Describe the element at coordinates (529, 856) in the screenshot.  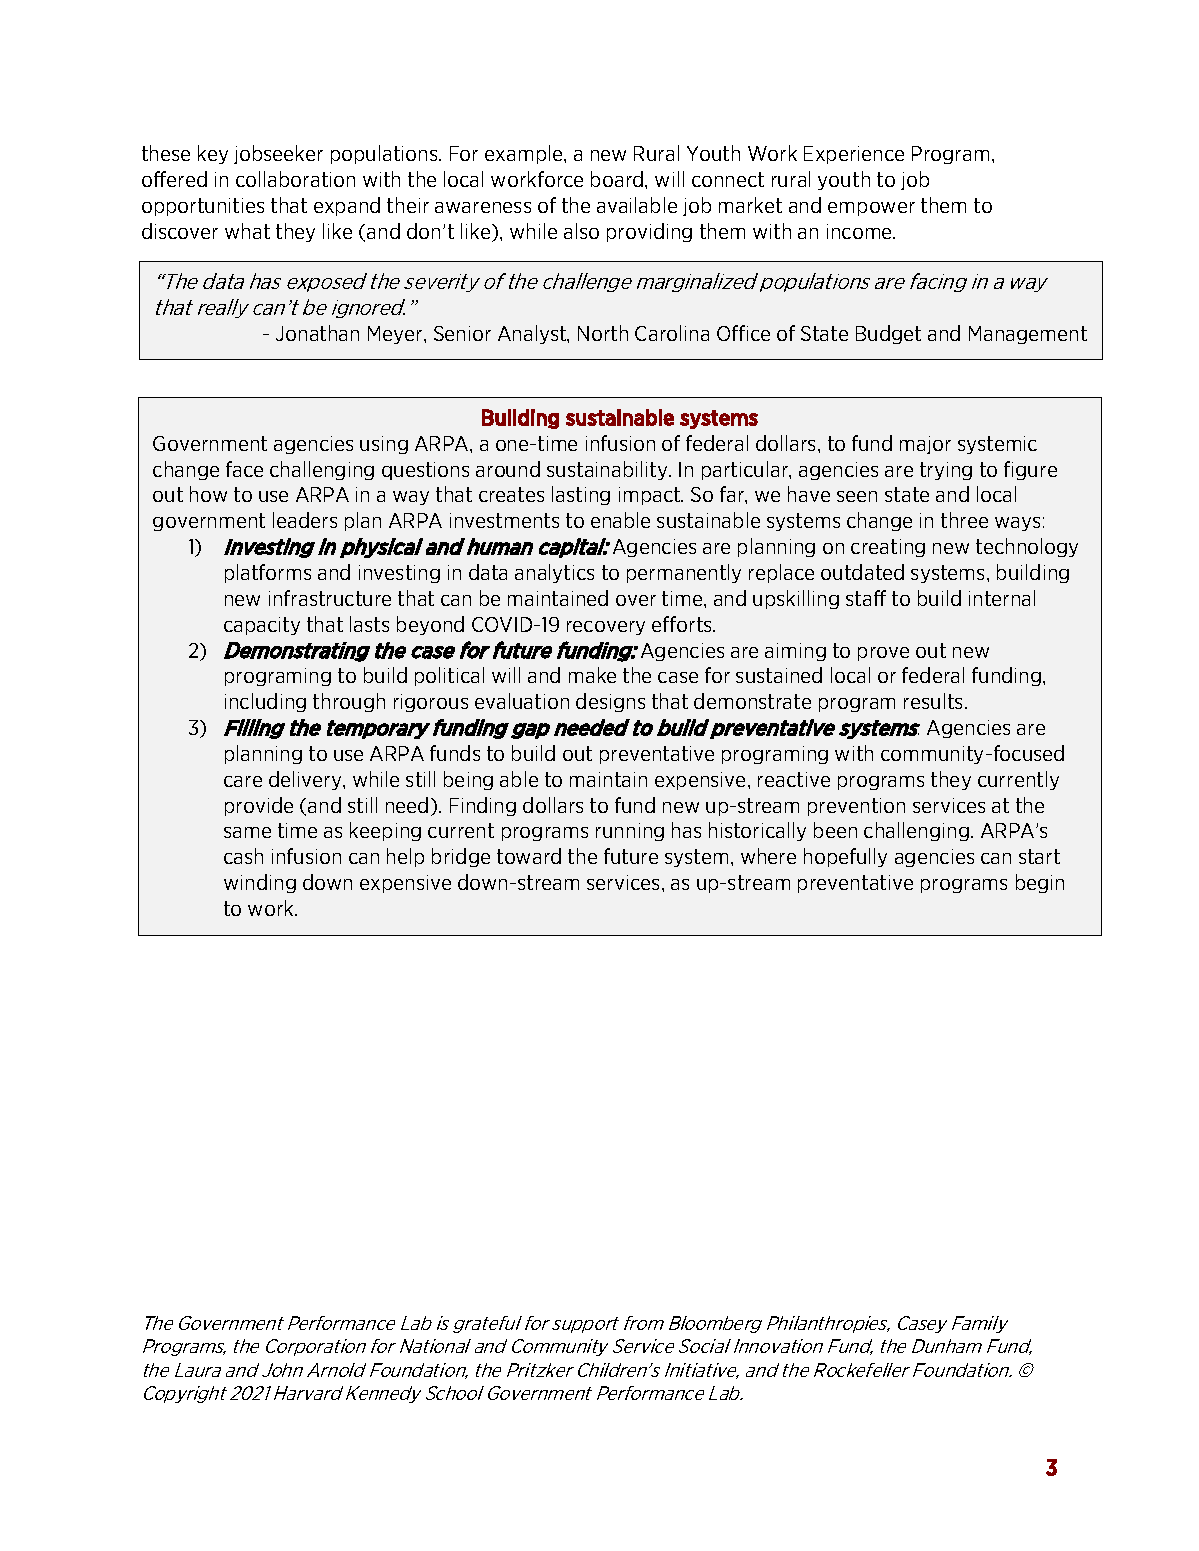
I see `toward` at that location.
